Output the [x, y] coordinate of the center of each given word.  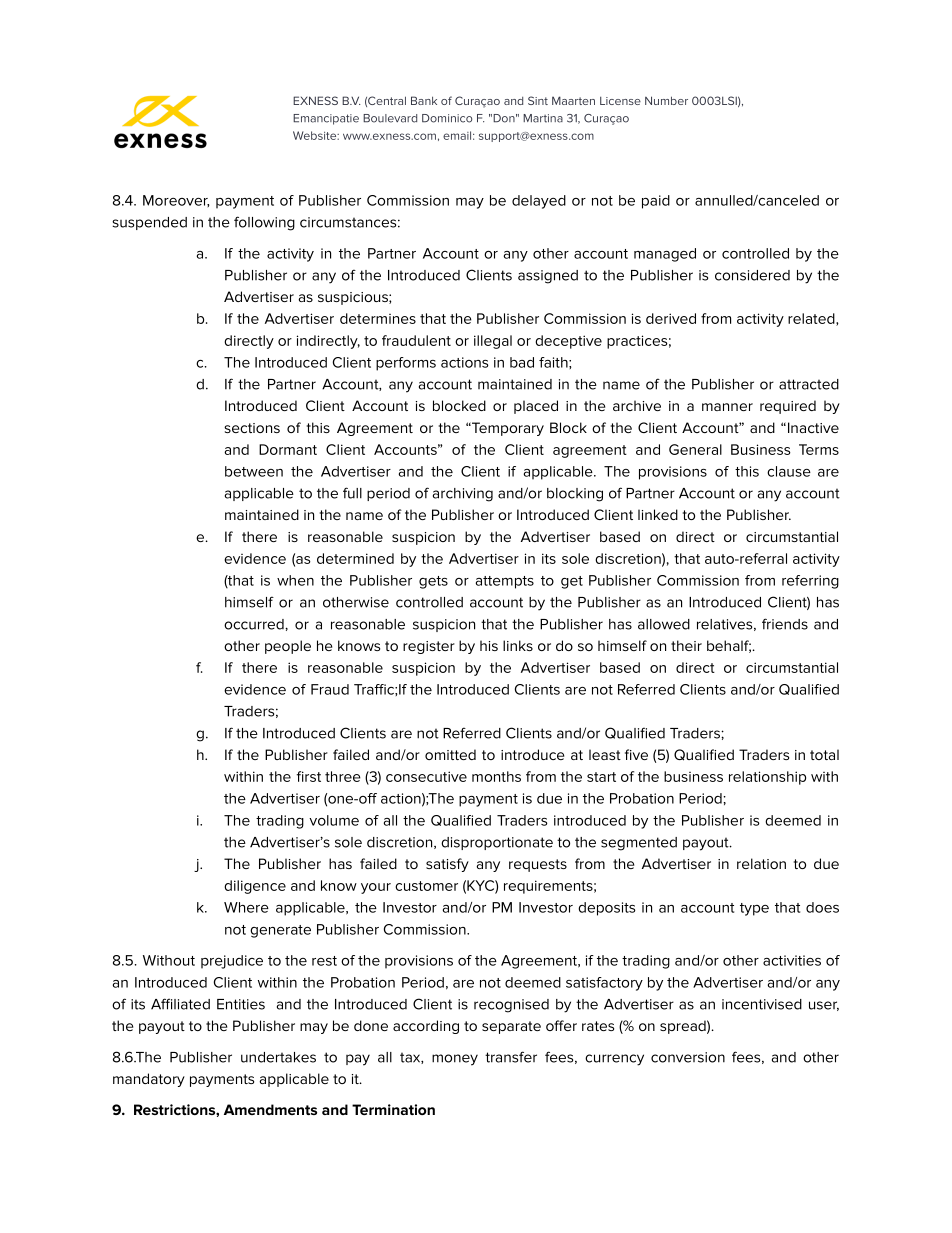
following [264, 223]
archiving [463, 495]
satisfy [447, 865]
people [288, 647]
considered [752, 275]
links [518, 645]
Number [666, 100]
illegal [493, 342]
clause [789, 471]
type [754, 909]
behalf [729, 646]
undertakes [278, 1057]
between [254, 471]
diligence [255, 887]
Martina [543, 118]
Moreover [176, 201]
